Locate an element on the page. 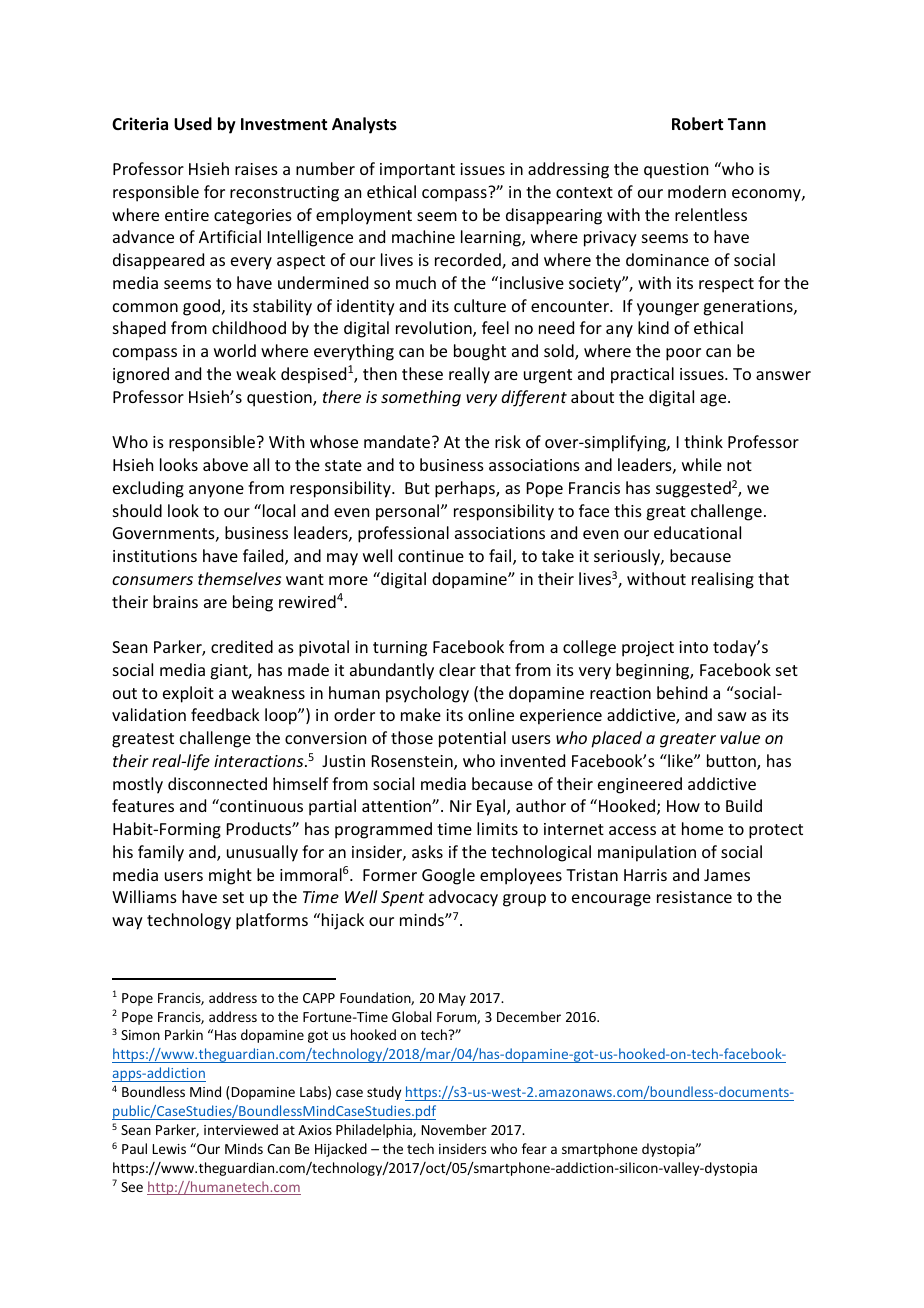 The width and height of the image is (924, 1308). Robert is located at coordinates (697, 124).
